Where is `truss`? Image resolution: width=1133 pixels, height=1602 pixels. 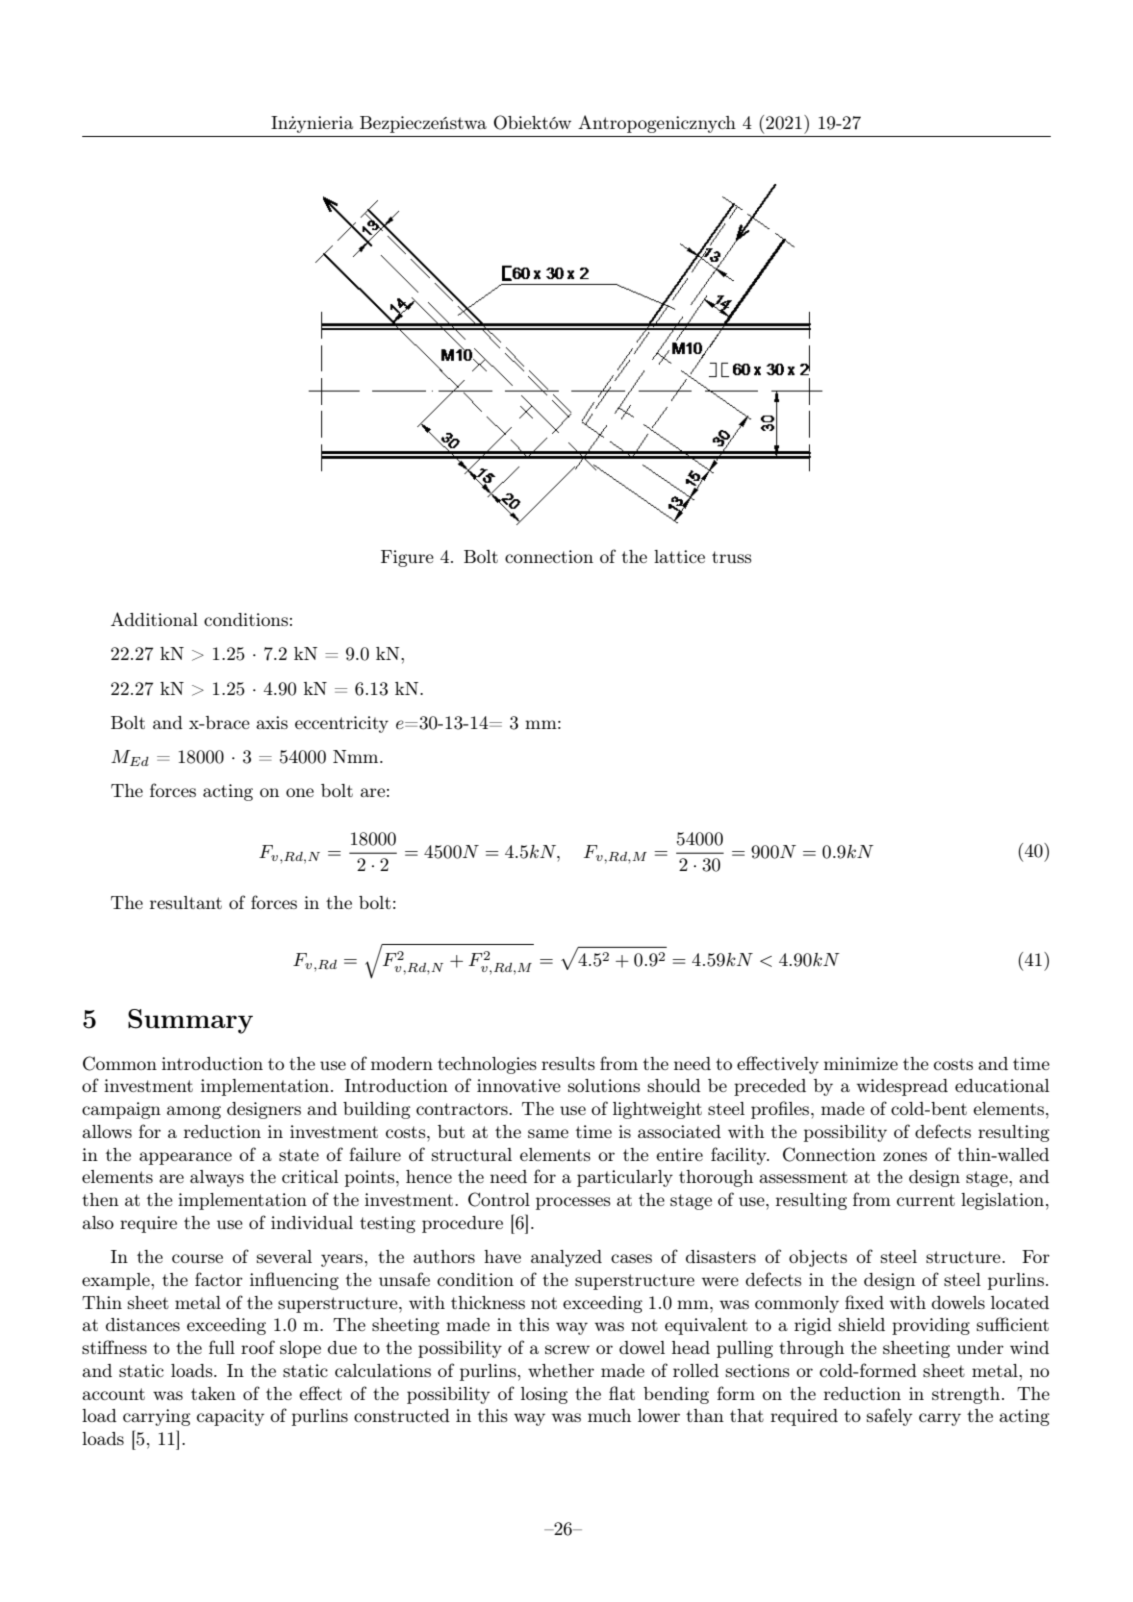 truss is located at coordinates (732, 557).
